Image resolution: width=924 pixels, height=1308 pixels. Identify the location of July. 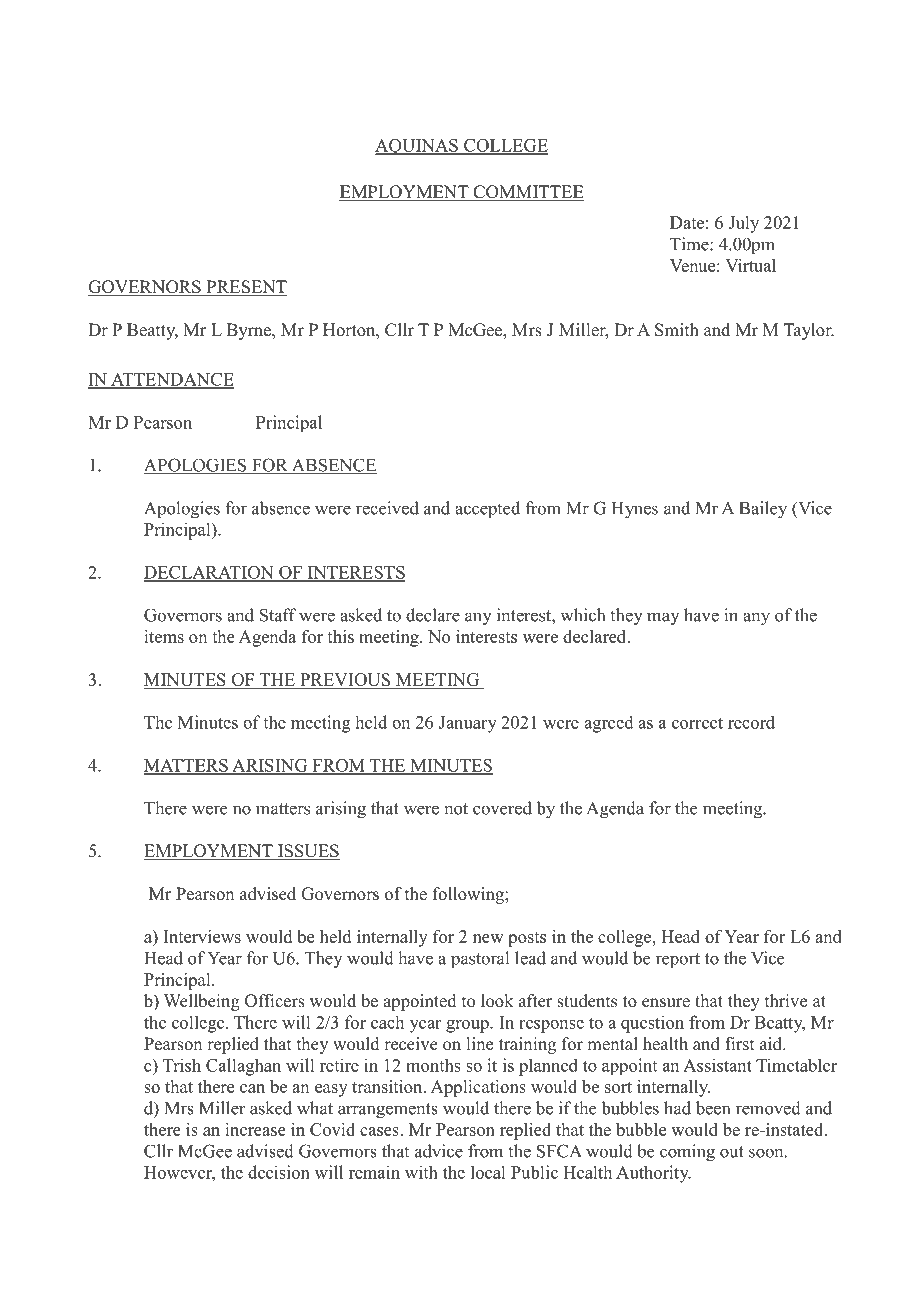
(743, 224).
